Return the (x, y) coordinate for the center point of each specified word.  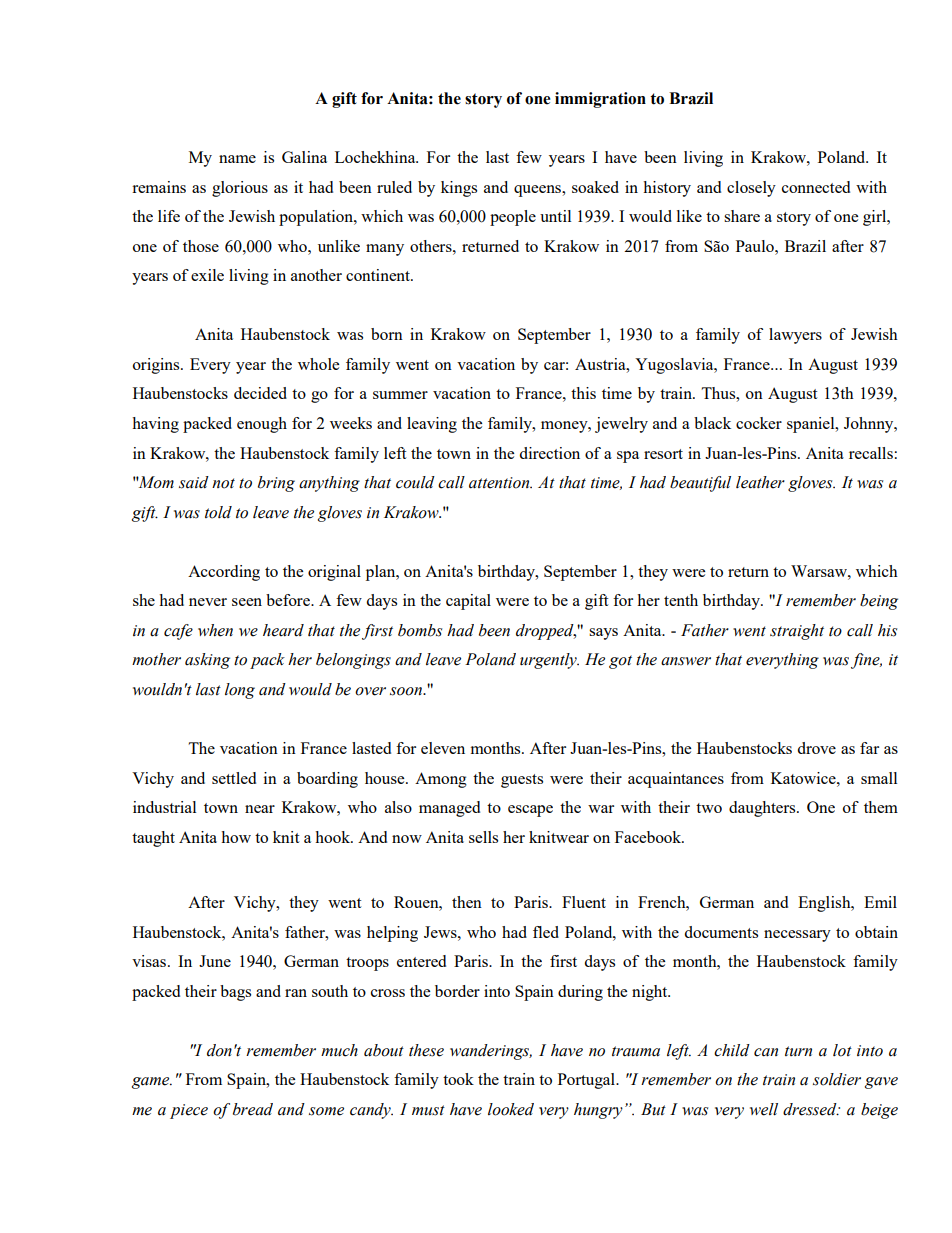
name (237, 159)
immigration (600, 100)
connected (816, 187)
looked (511, 1109)
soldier (837, 1079)
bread (253, 1109)
